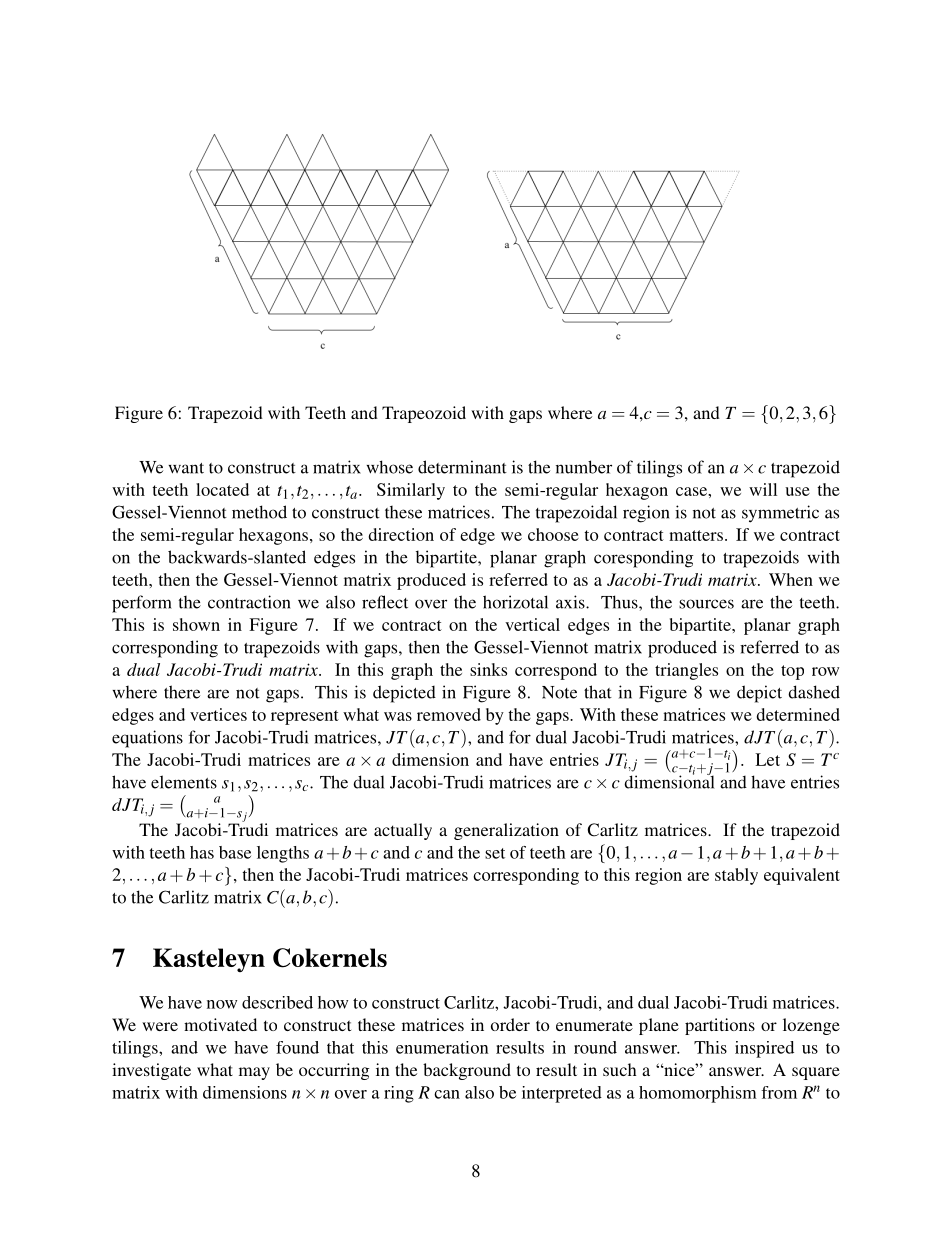 The width and height of the document is (952, 1233). What do you see at coordinates (706, 604) in the document?
I see `sources` at bounding box center [706, 604].
